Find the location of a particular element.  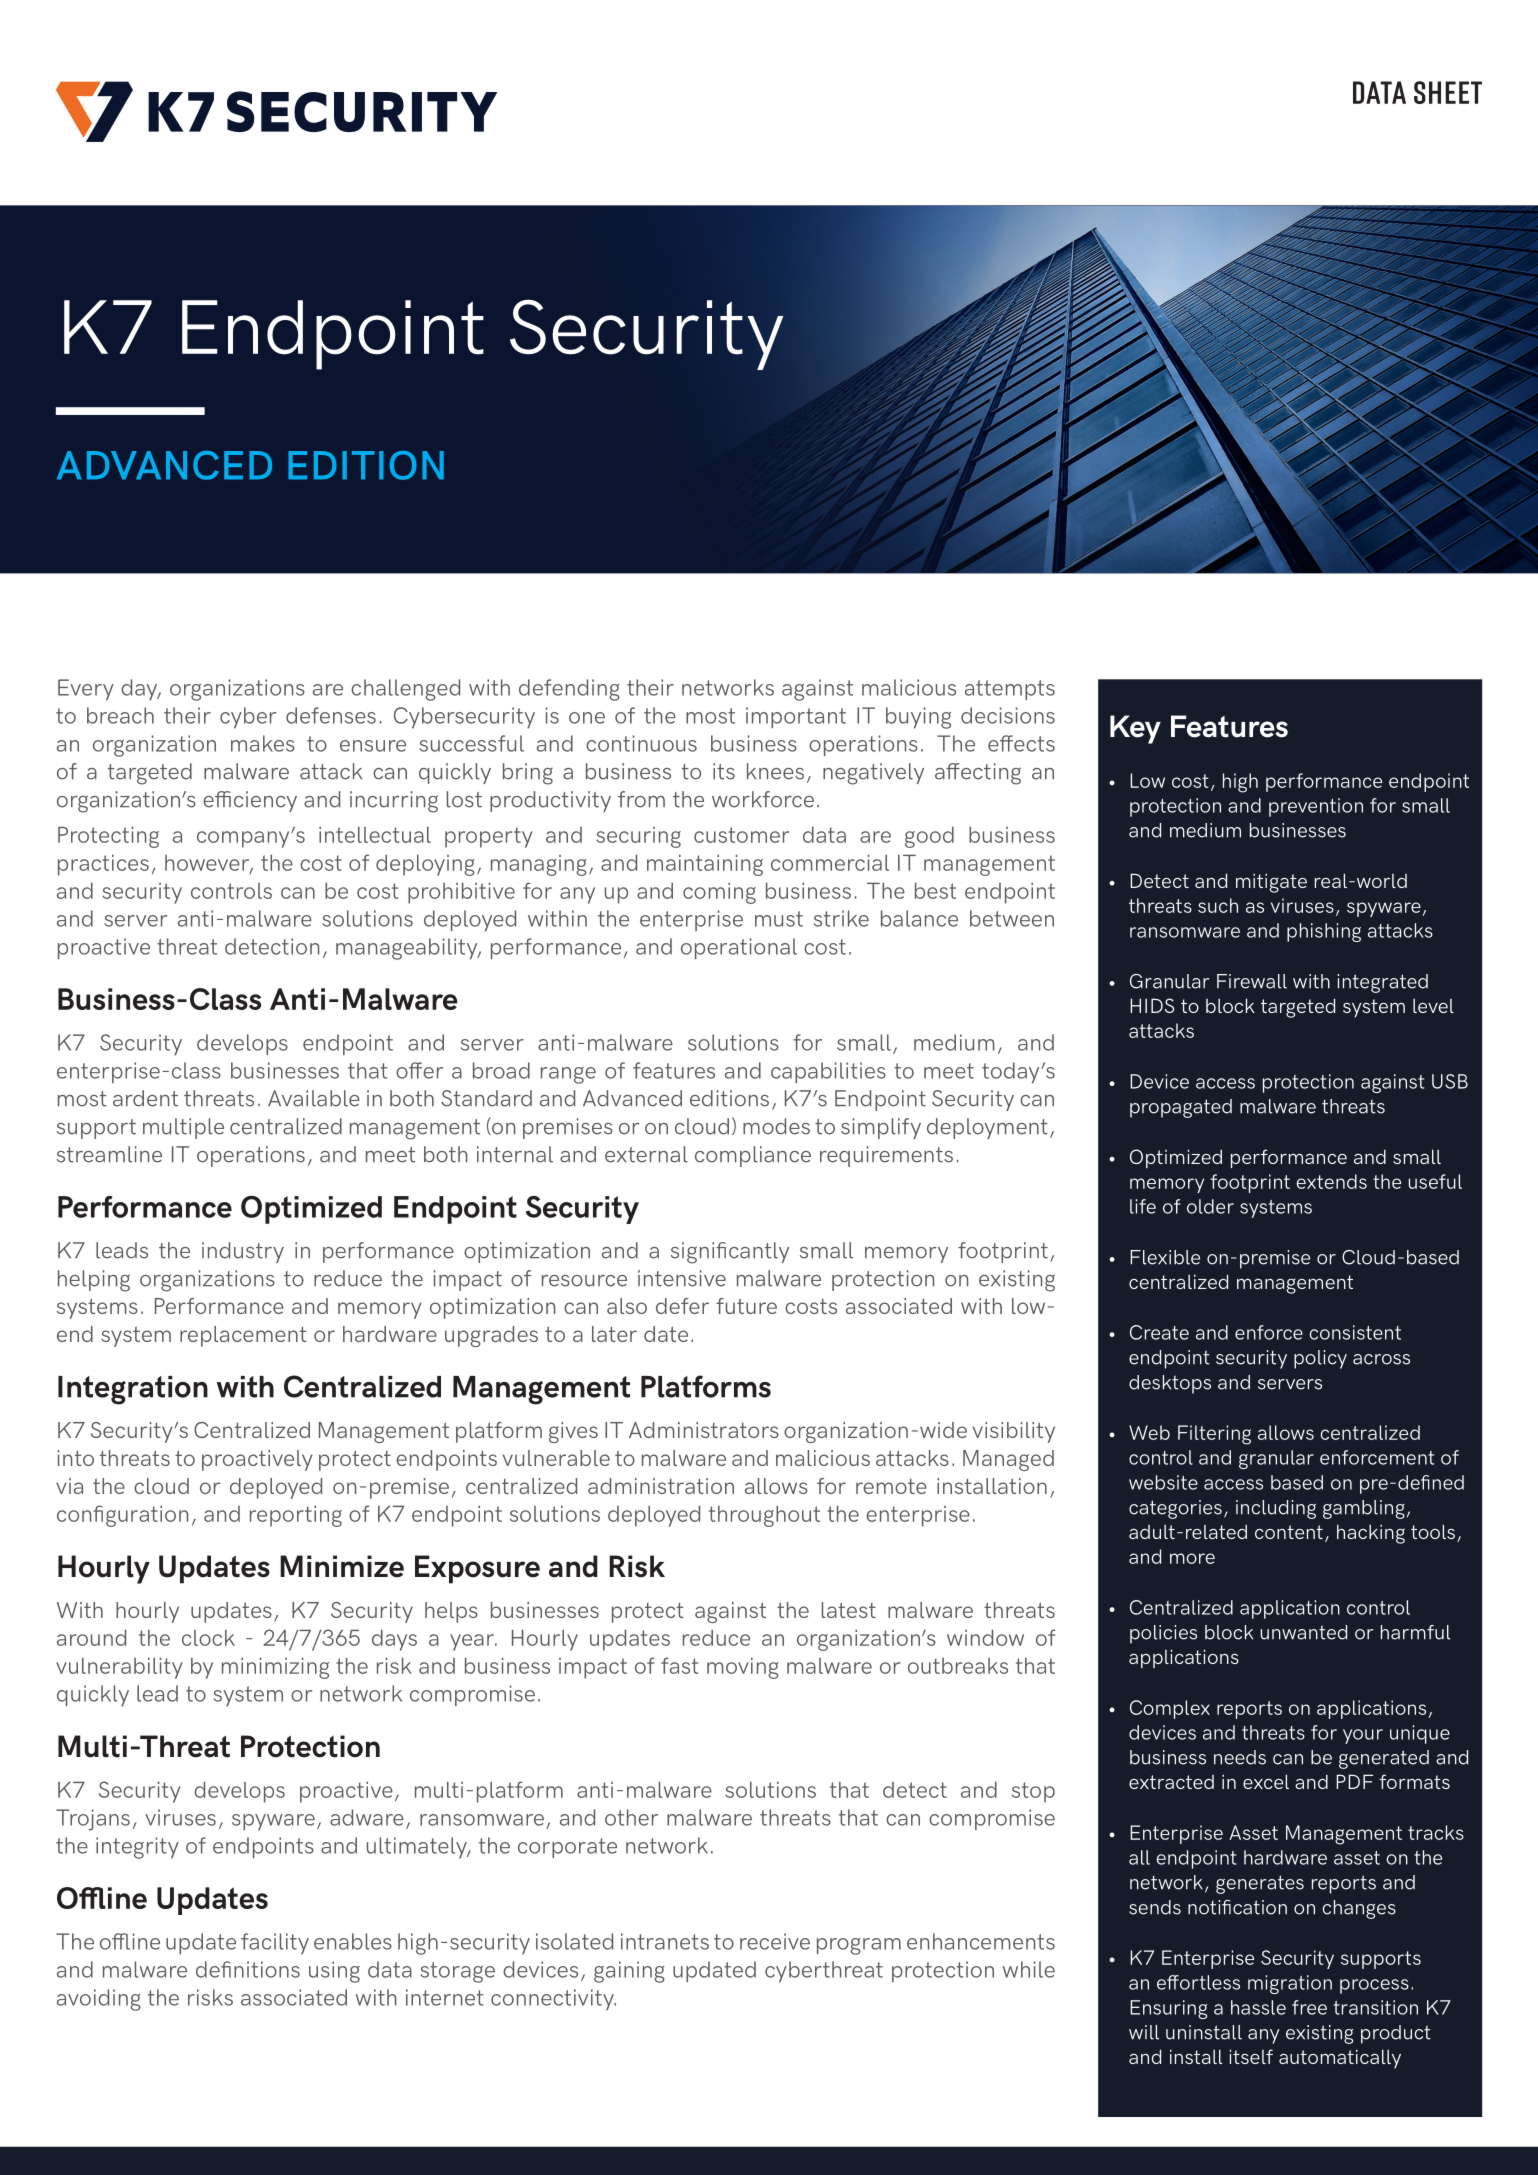

attempts is located at coordinates (1010, 690).
